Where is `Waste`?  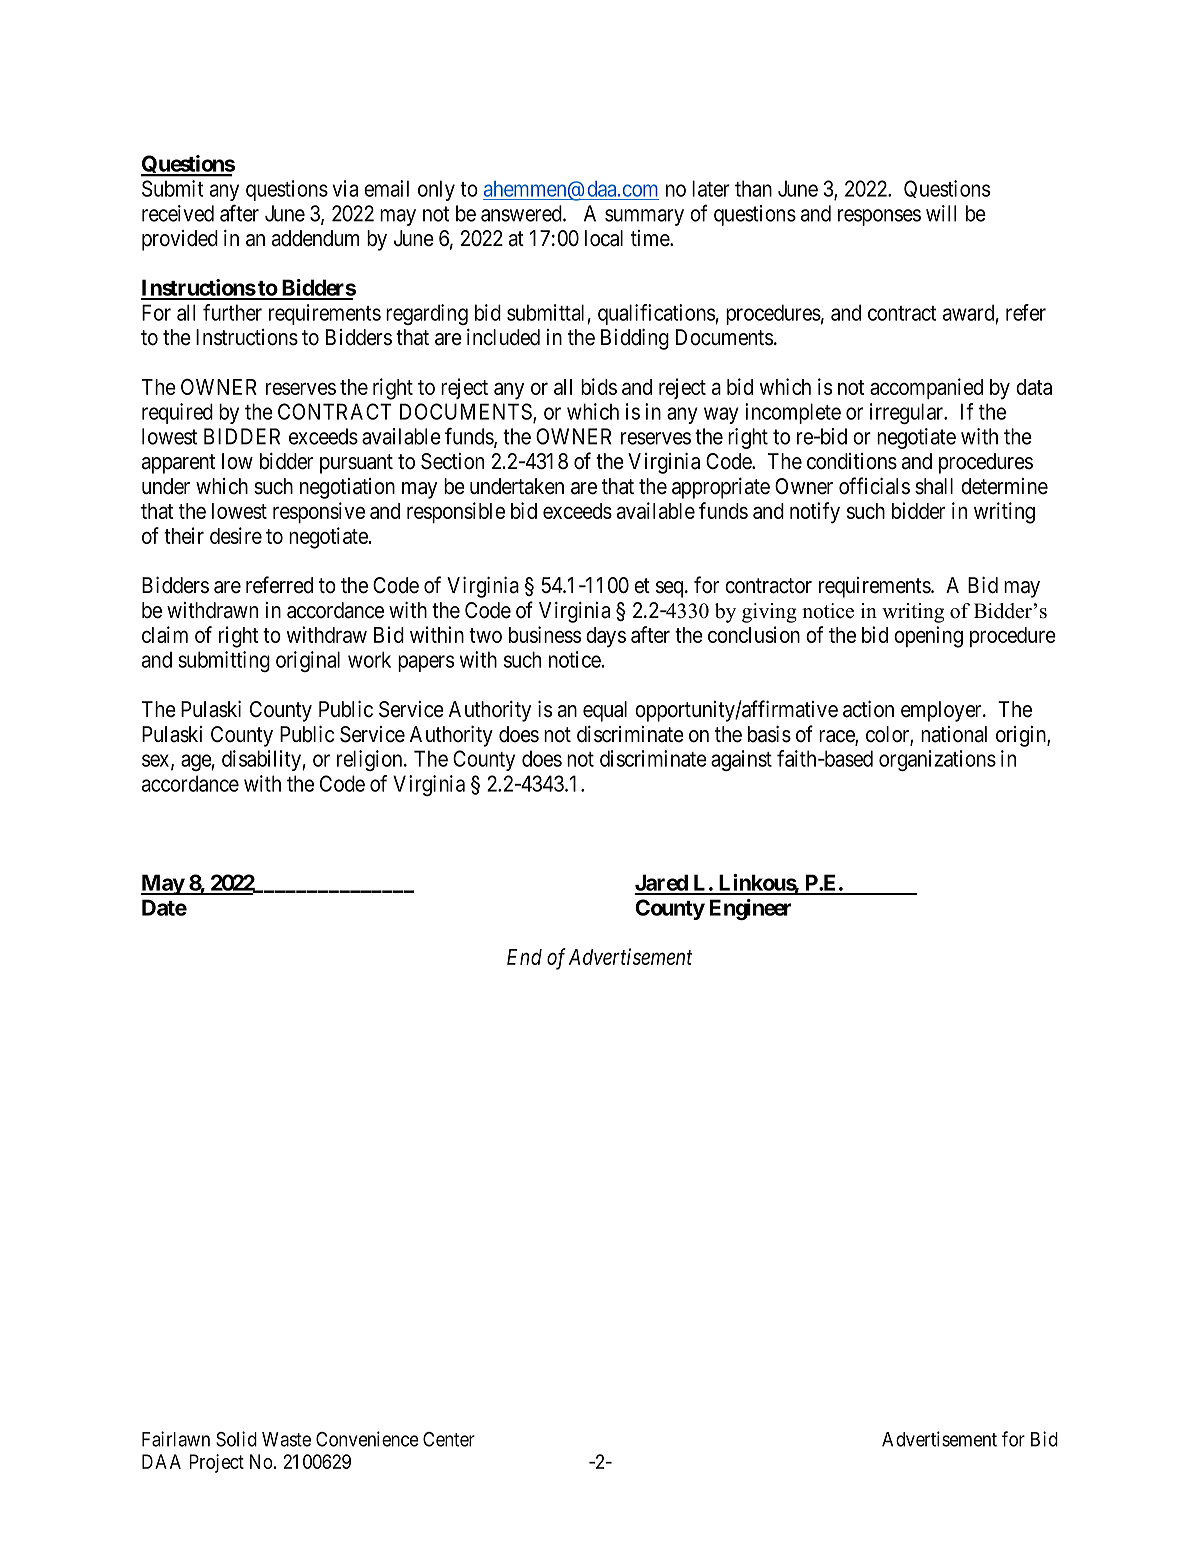
Waste is located at coordinates (286, 1439).
